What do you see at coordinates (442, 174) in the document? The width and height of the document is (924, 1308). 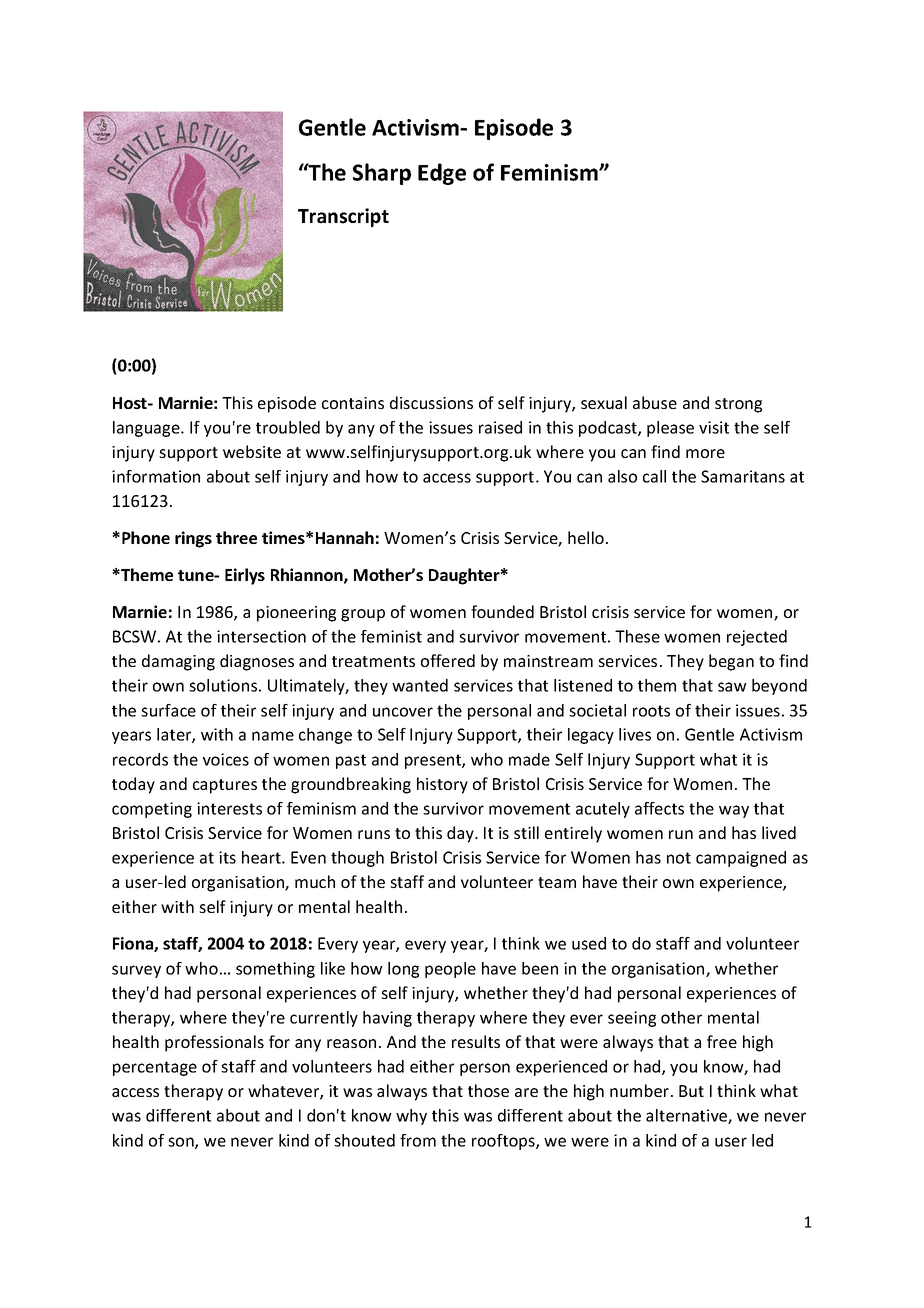 I see `Edge` at bounding box center [442, 174].
